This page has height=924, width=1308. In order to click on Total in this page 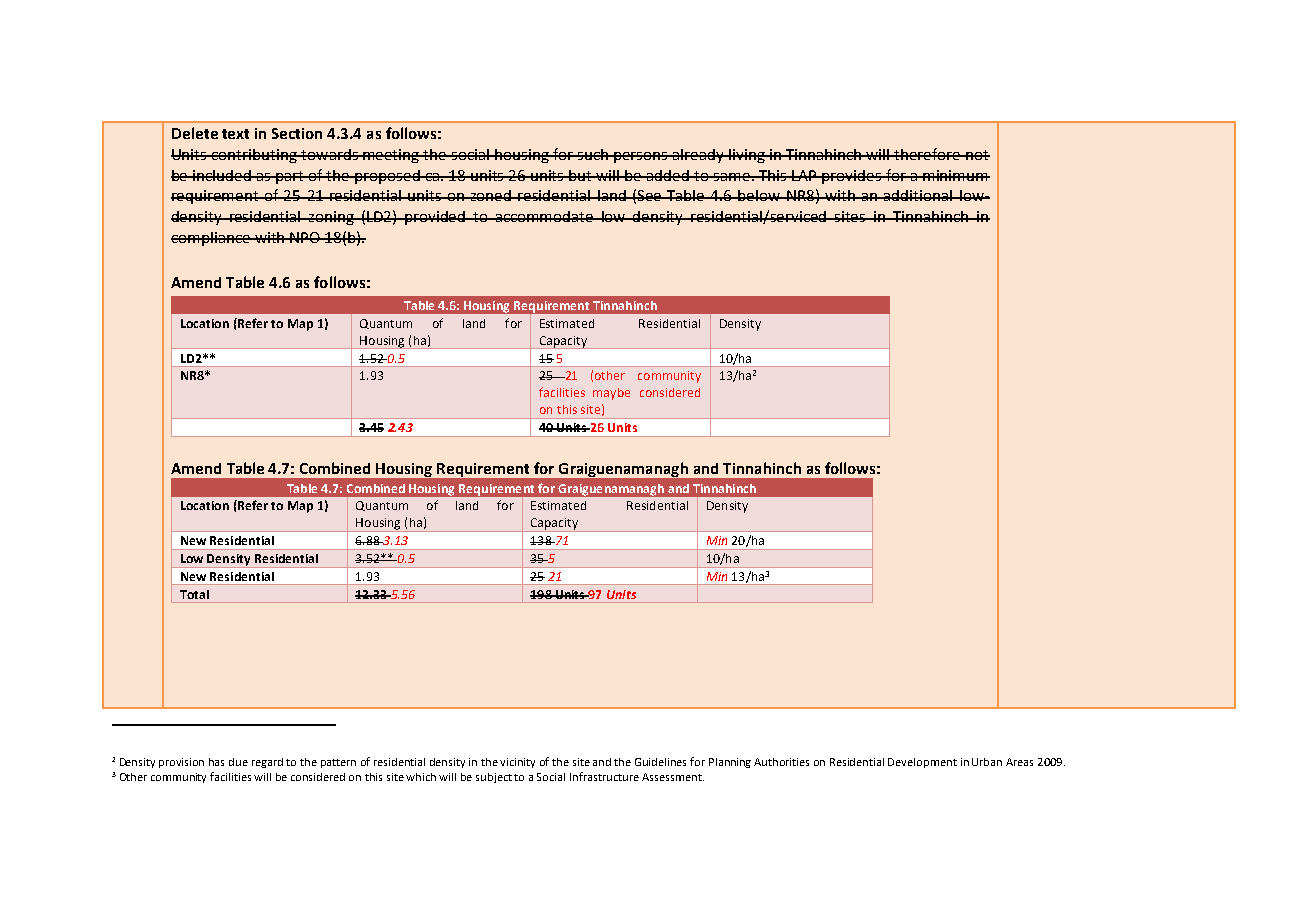, I will do `click(194, 594)`.
